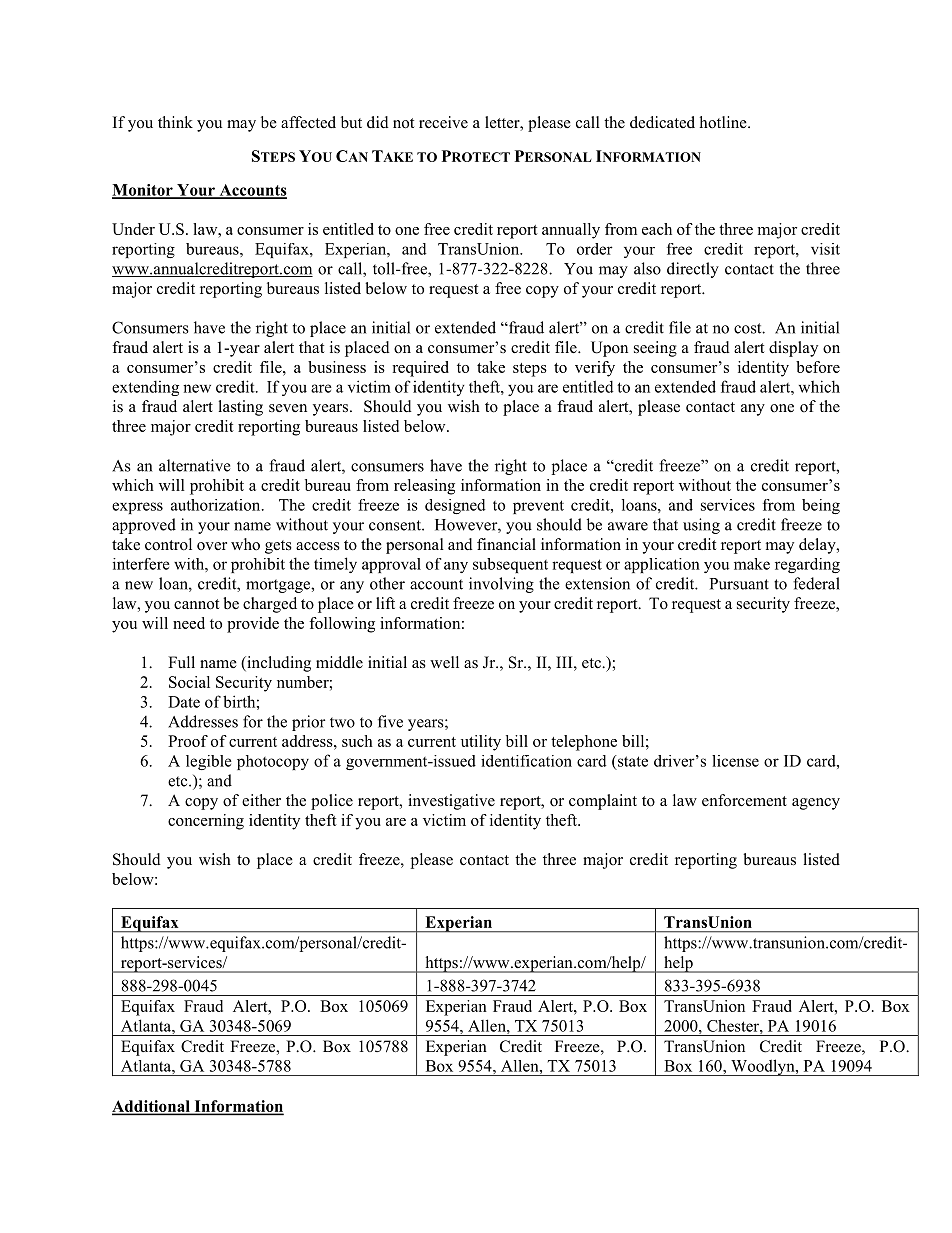 The width and height of the page is (952, 1233). Describe the element at coordinates (189, 623) in the page. I see `need` at that location.
